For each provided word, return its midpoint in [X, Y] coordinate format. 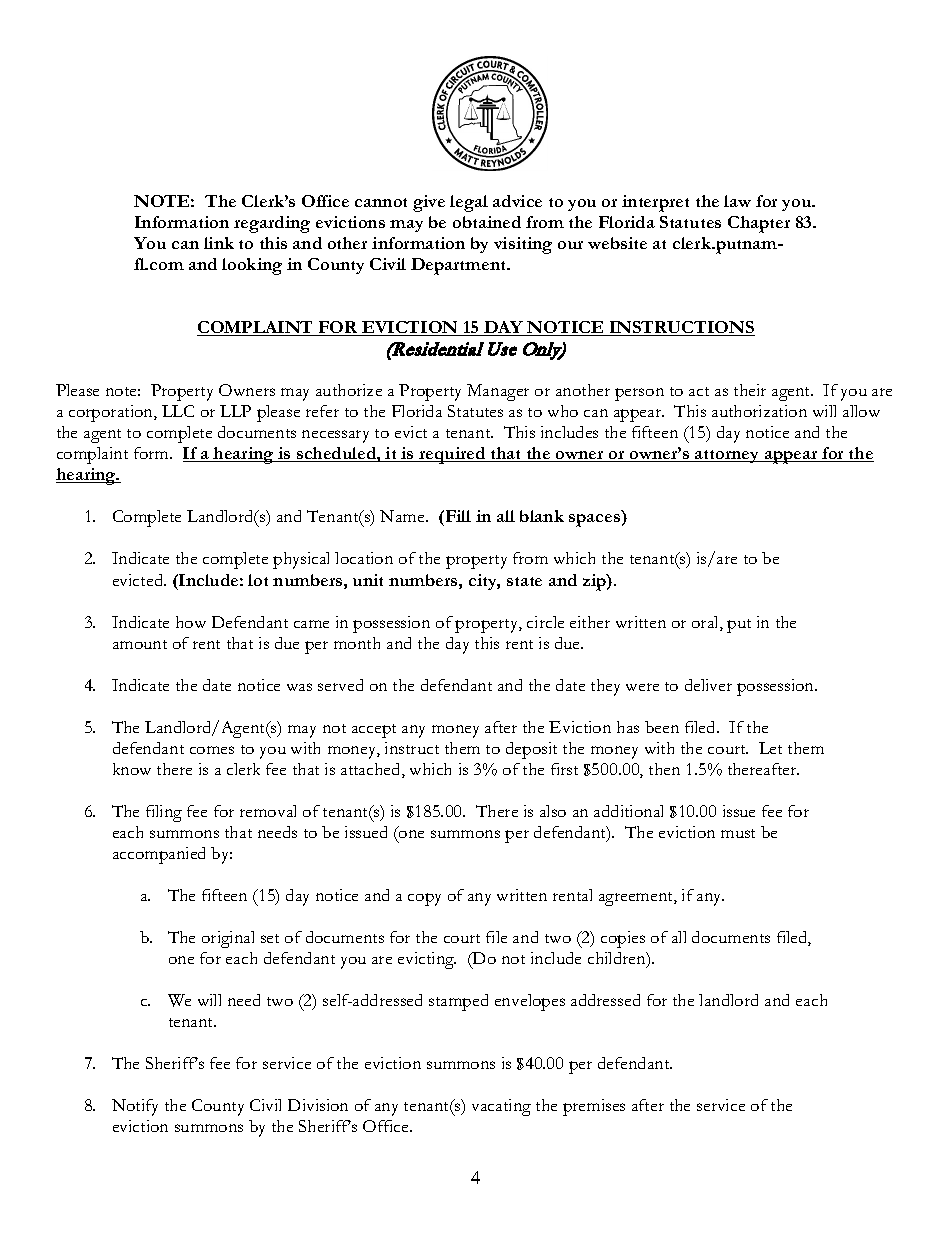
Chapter [759, 224]
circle [545, 622]
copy [424, 899]
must [738, 833]
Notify [135, 1107]
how [191, 622]
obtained [487, 222]
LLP [235, 411]
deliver [708, 685]
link [219, 243]
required [452, 455]
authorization [759, 411]
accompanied [159, 855]
